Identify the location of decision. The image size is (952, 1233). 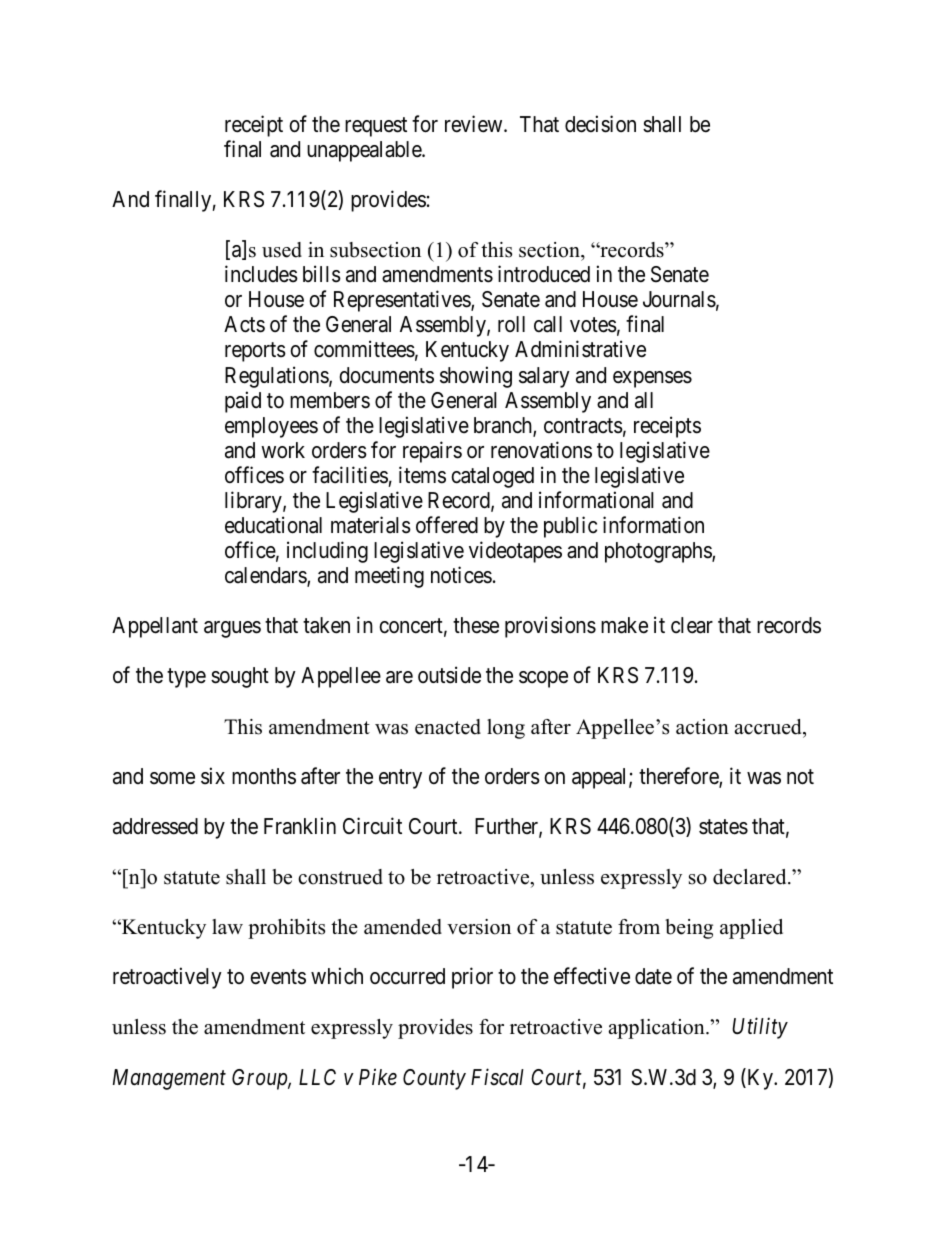
(600, 124).
